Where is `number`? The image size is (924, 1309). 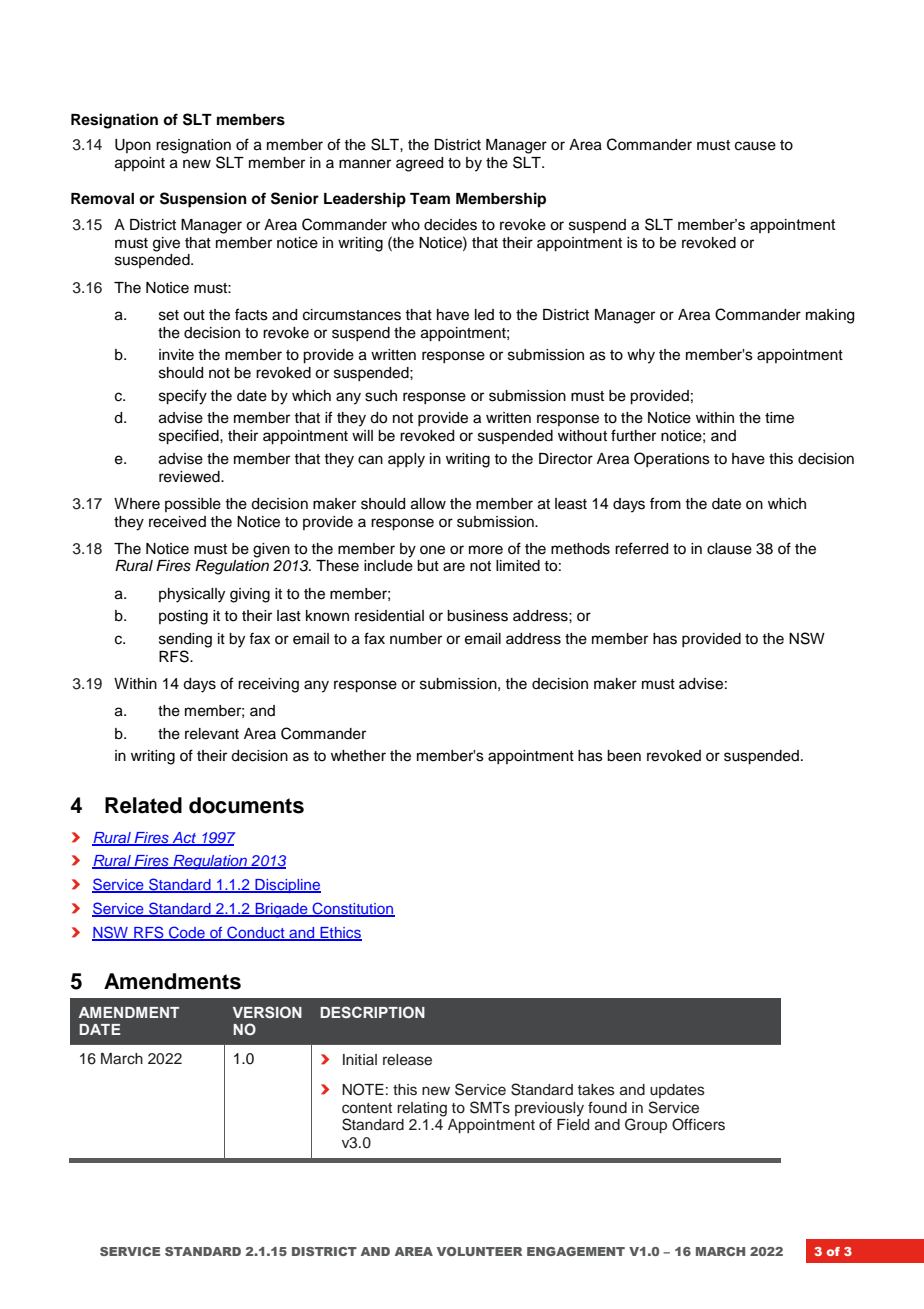
number is located at coordinates (416, 639).
